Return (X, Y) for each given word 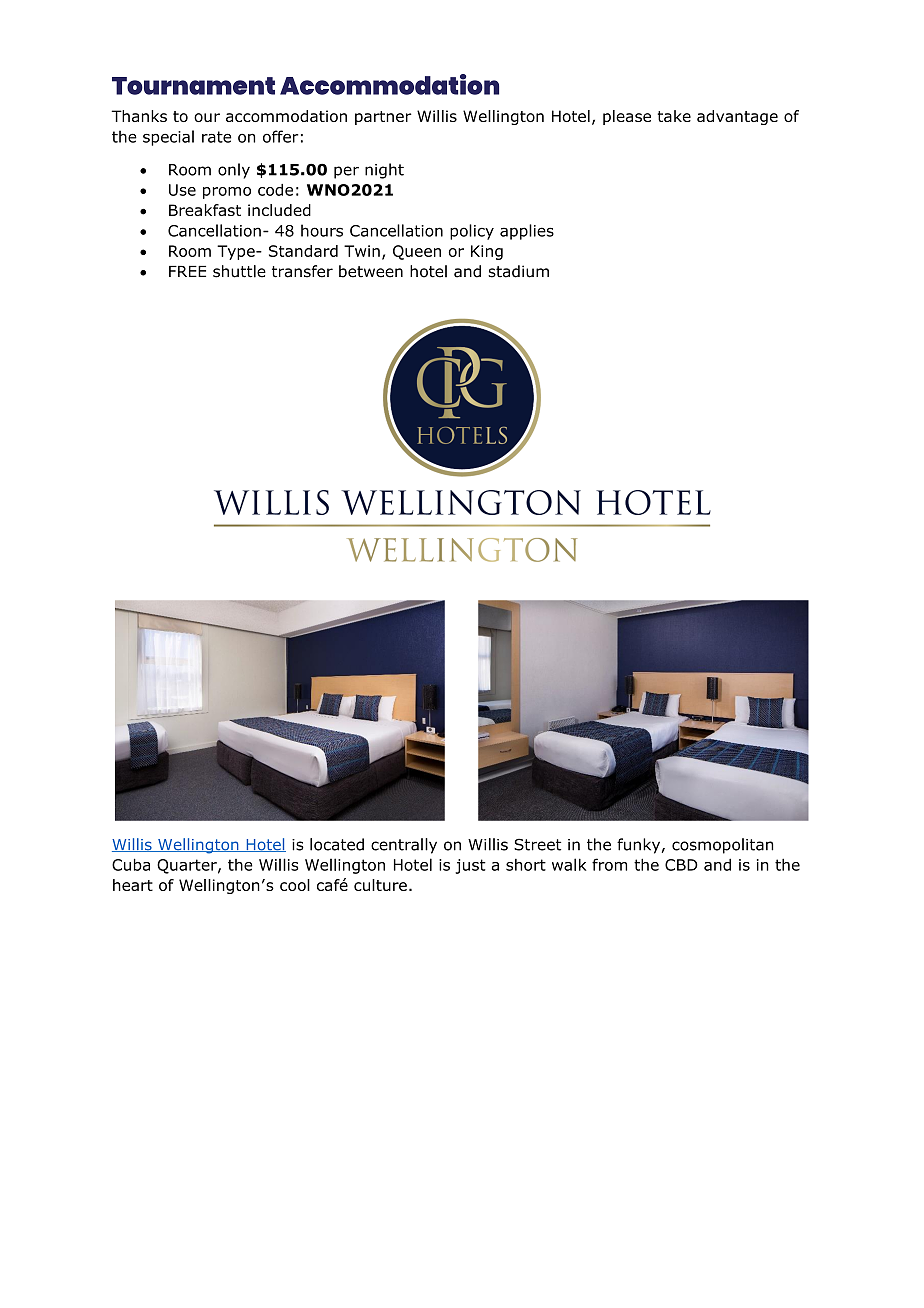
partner (383, 118)
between (371, 271)
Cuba (131, 864)
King (487, 252)
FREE (187, 271)
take (674, 116)
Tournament (193, 86)
